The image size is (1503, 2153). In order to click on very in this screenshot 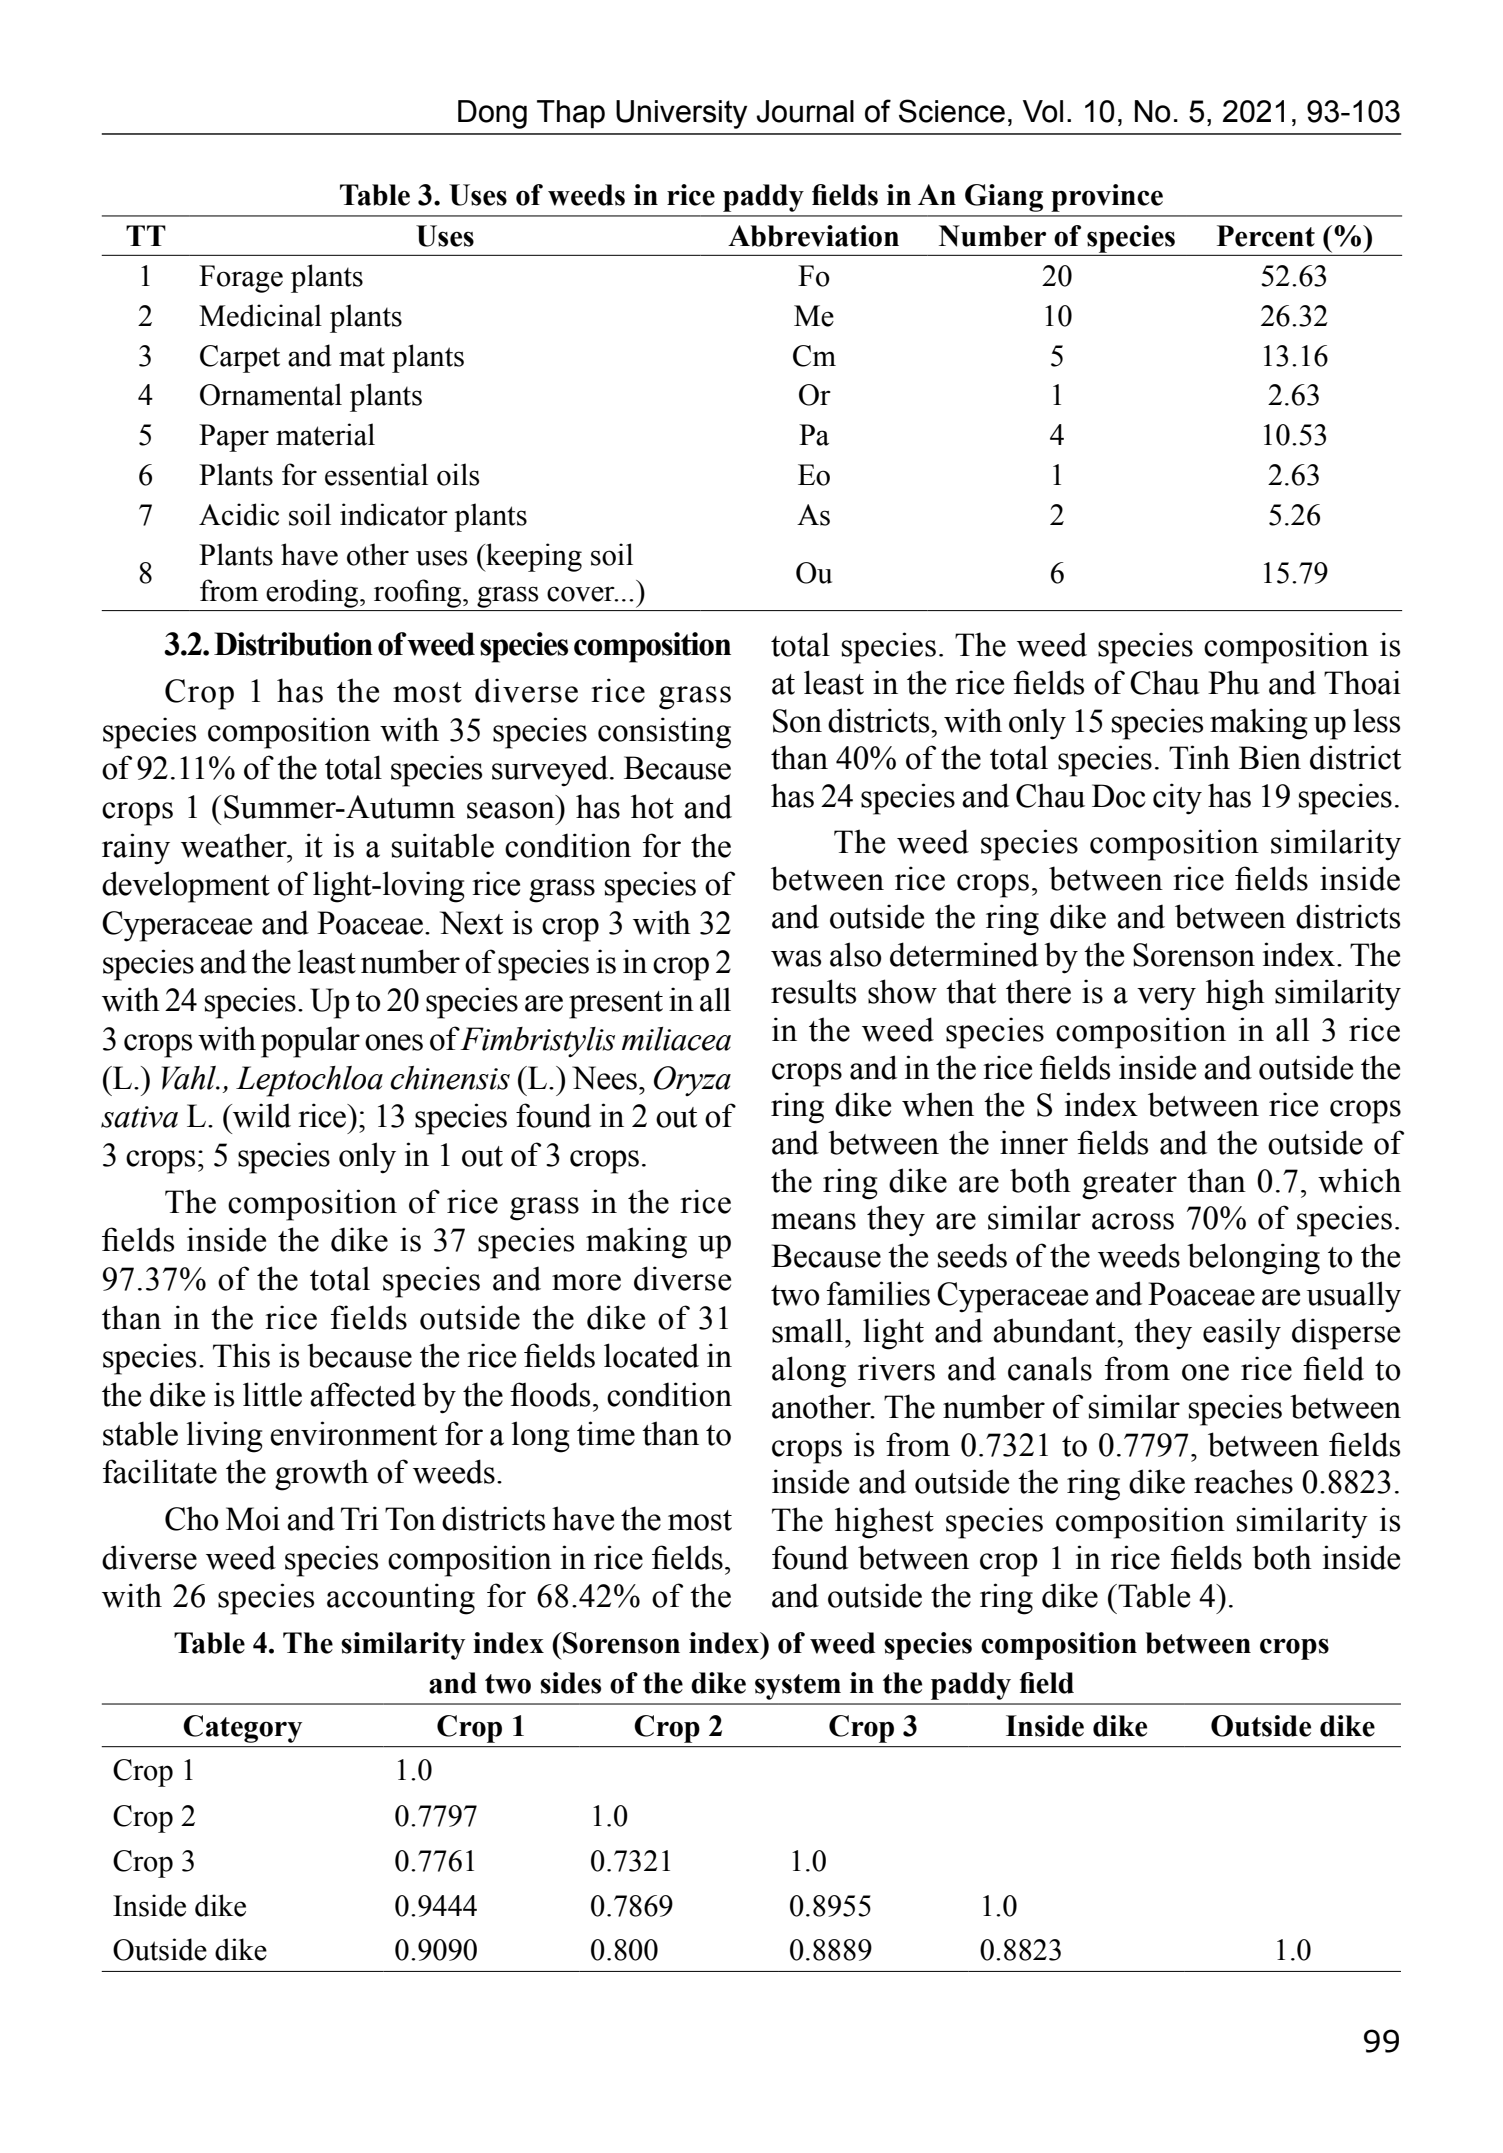, I will do `click(1166, 999)`.
